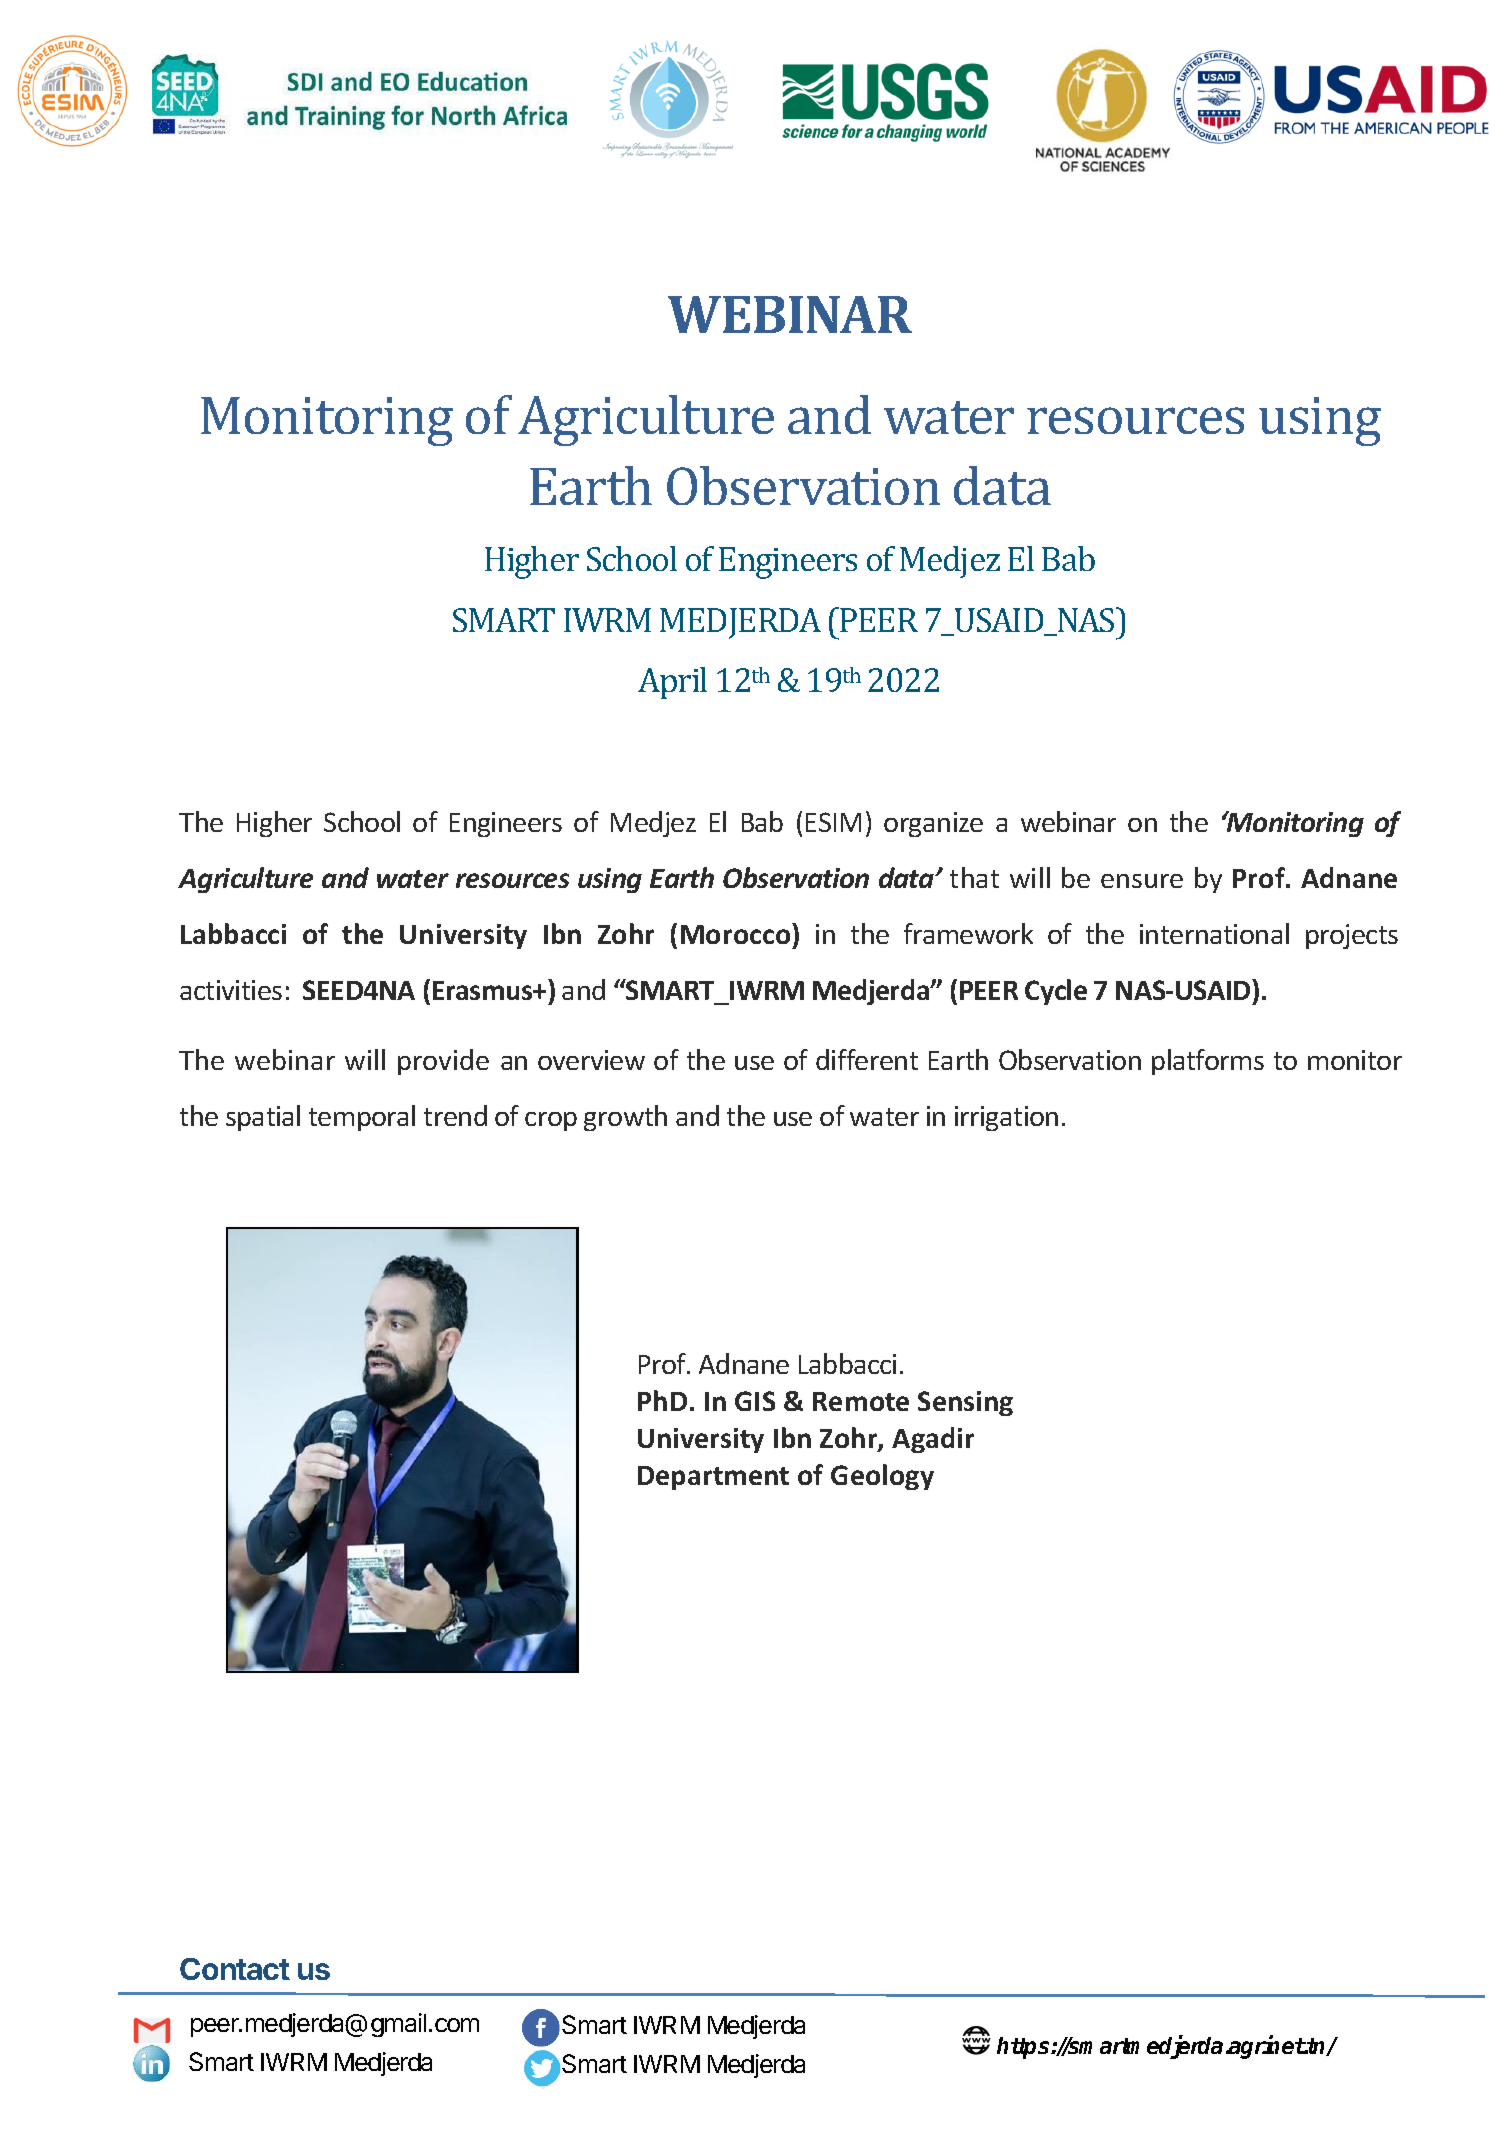 This screenshot has height=2135, width=1510. I want to click on organize, so click(933, 824).
